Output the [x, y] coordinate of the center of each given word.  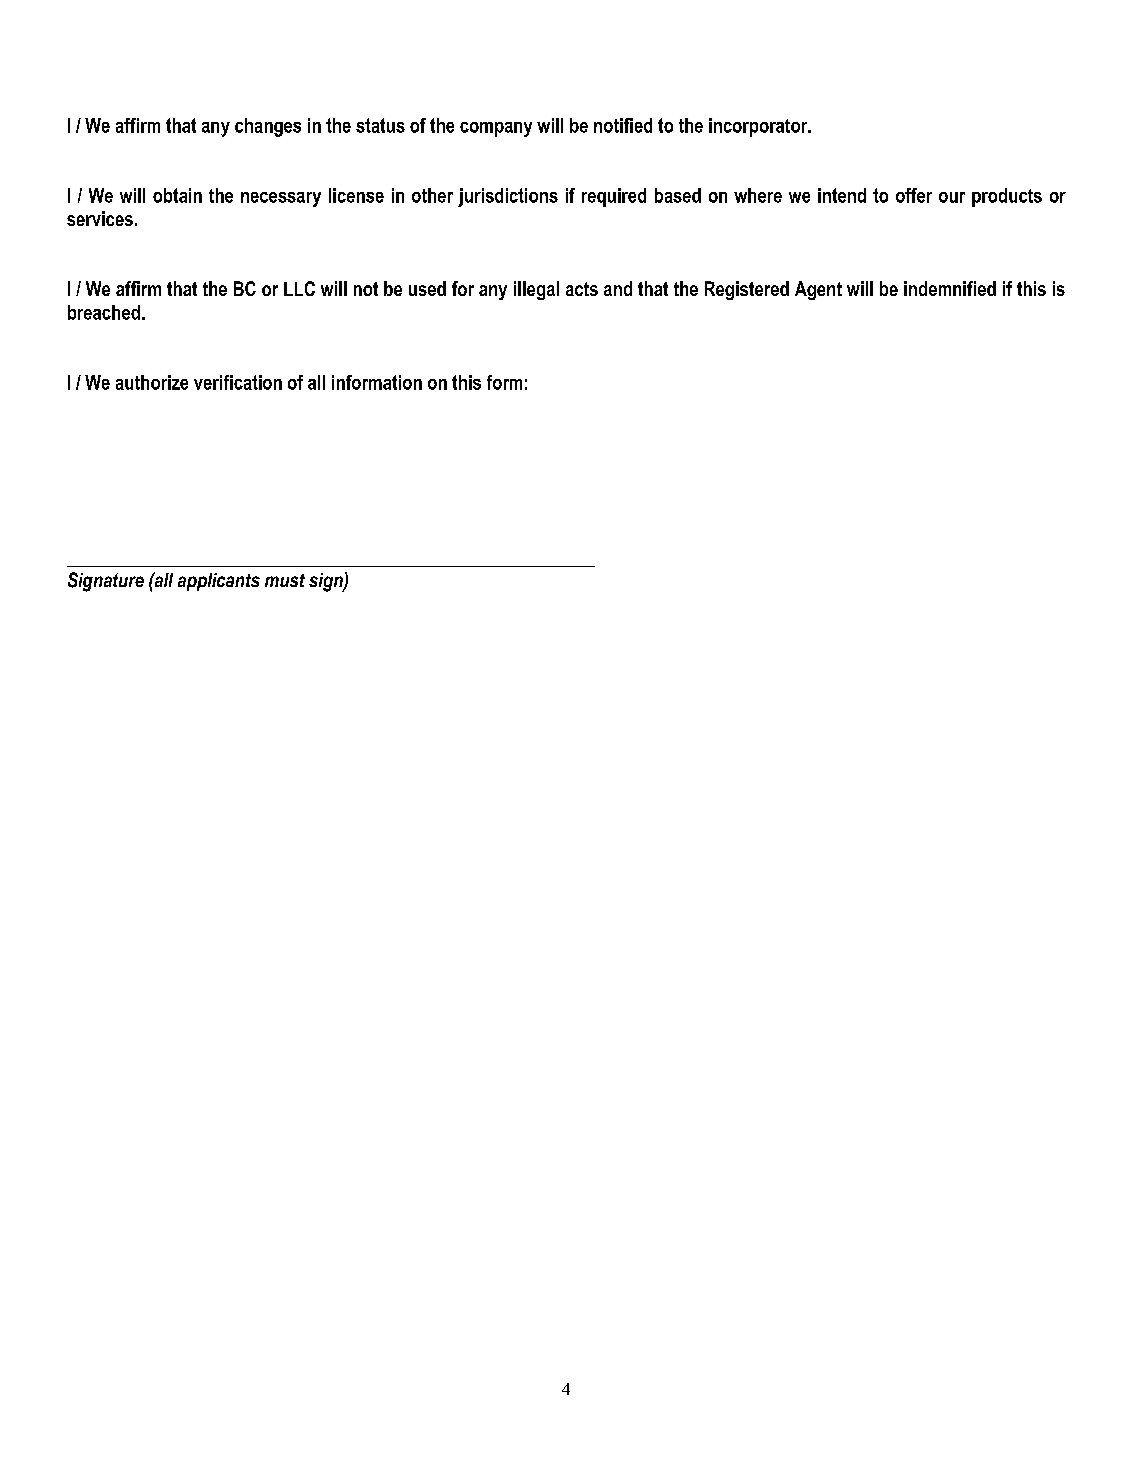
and [618, 288]
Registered [747, 290]
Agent [818, 290]
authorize [152, 382]
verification [238, 382]
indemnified [950, 288]
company [496, 129]
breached [104, 312]
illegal [536, 290]
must [285, 580]
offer [914, 195]
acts [582, 289]
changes [268, 127]
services [100, 218]
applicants [219, 582]
